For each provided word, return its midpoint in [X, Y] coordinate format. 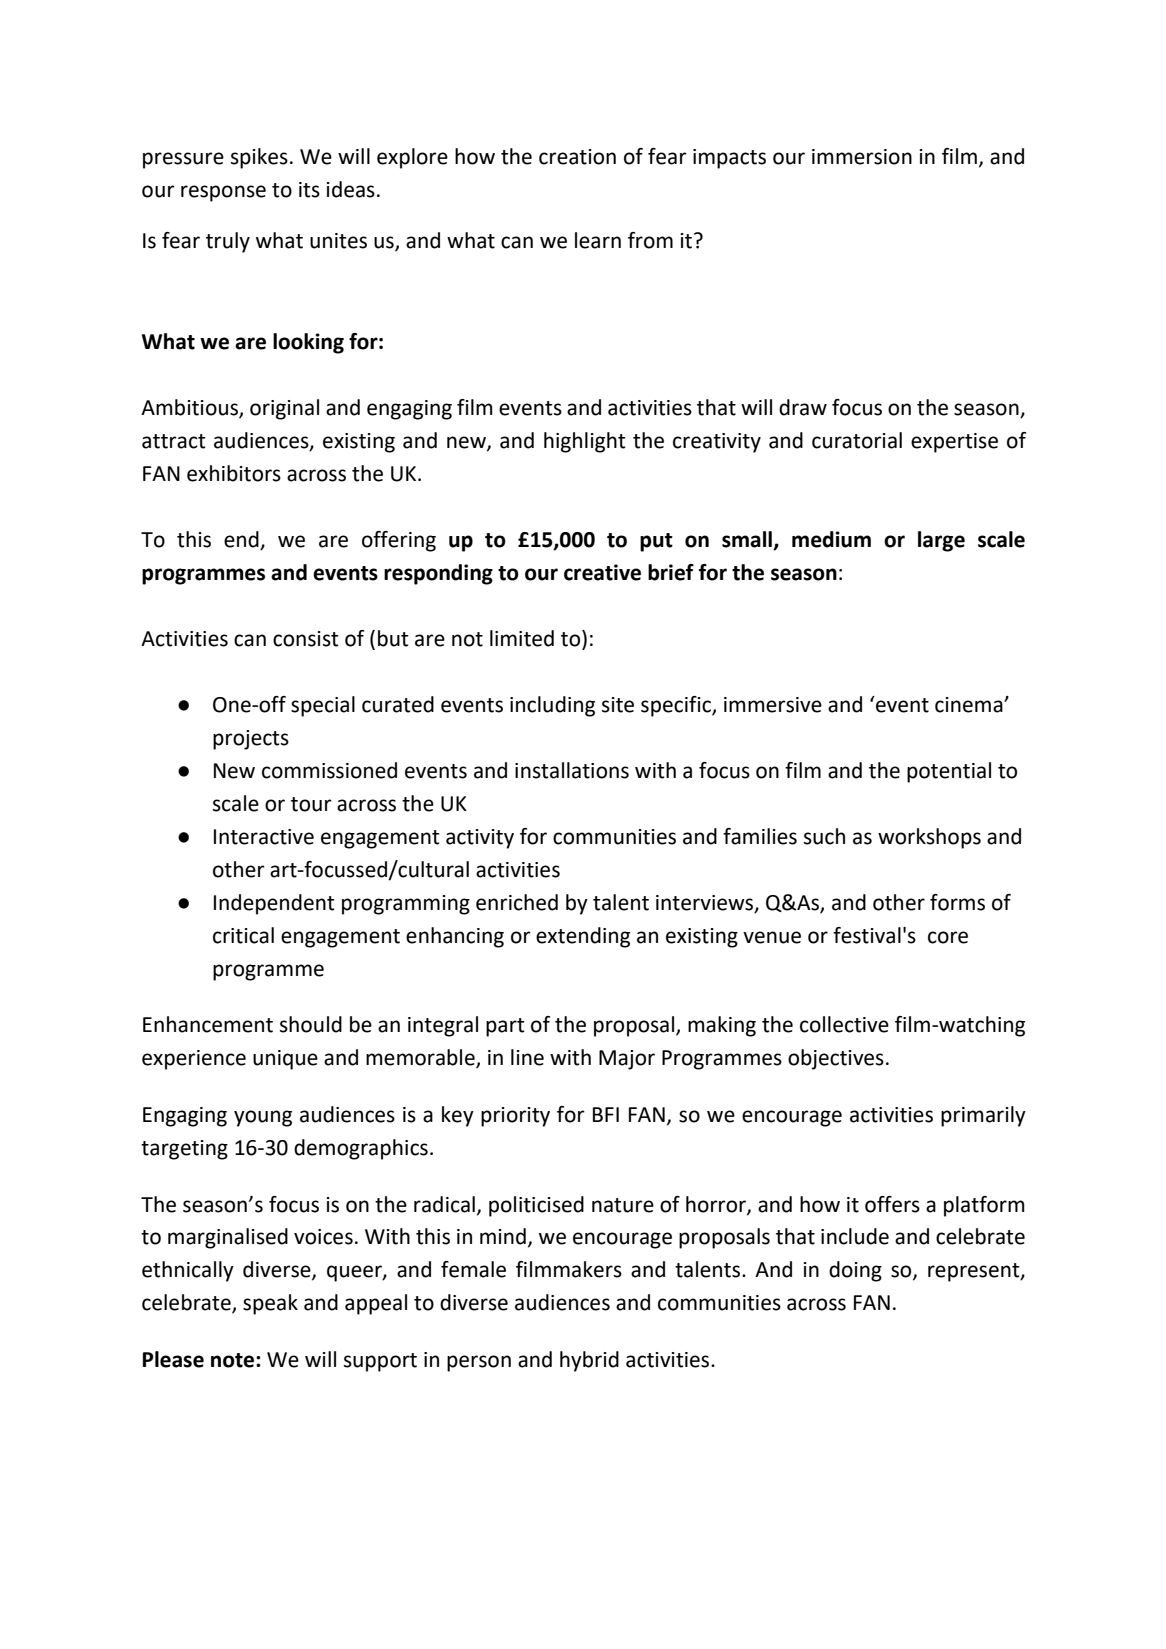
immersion [862, 157]
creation [577, 157]
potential [949, 772]
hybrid [589, 1361]
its [309, 190]
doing [855, 1271]
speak [270, 1304]
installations [572, 770]
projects [251, 740]
